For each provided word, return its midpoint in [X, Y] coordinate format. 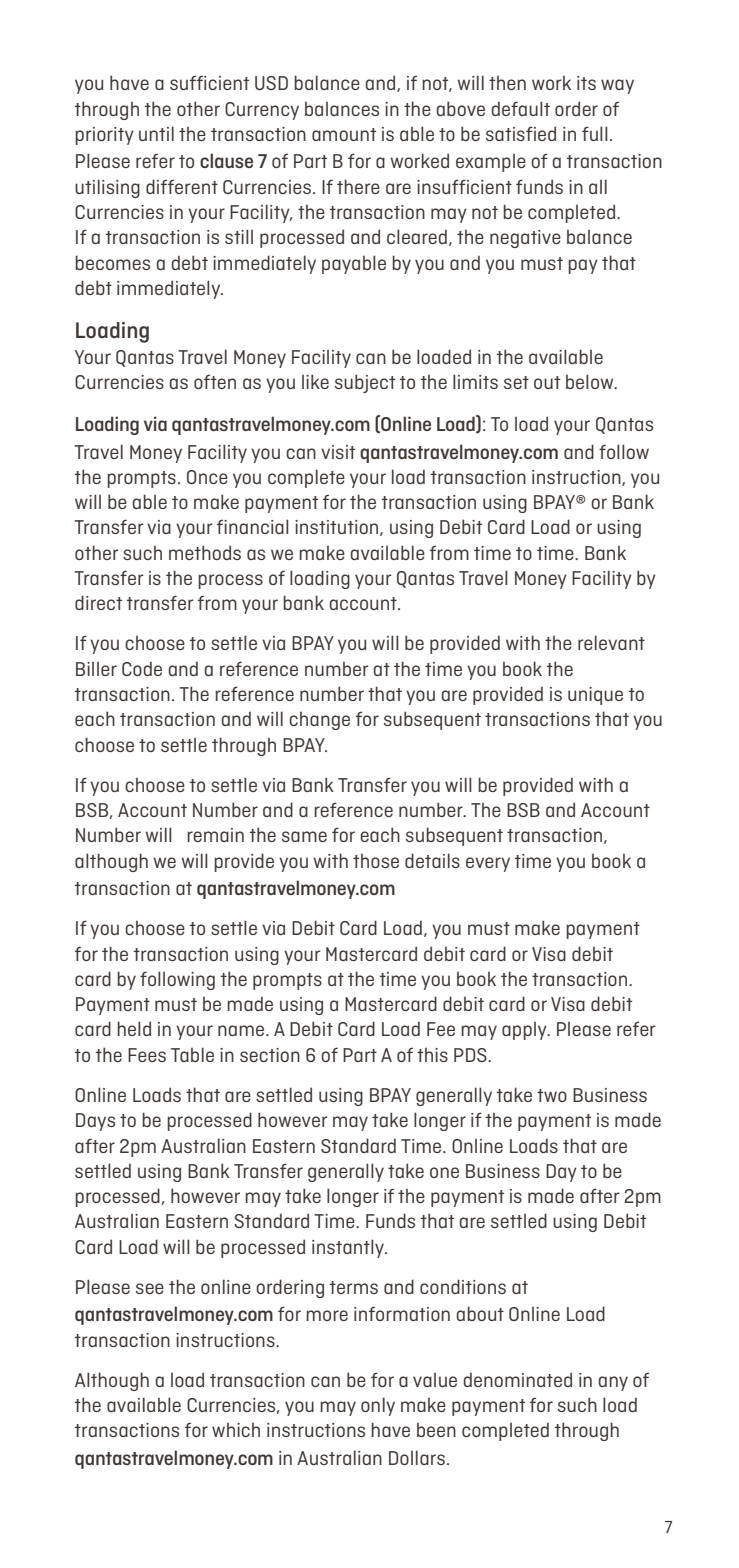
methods [205, 552]
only [378, 1406]
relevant [611, 642]
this [432, 1055]
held [134, 1028]
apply [525, 1031]
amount [344, 134]
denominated [518, 1379]
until [156, 133]
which [236, 1430]
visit [338, 452]
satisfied [521, 133]
